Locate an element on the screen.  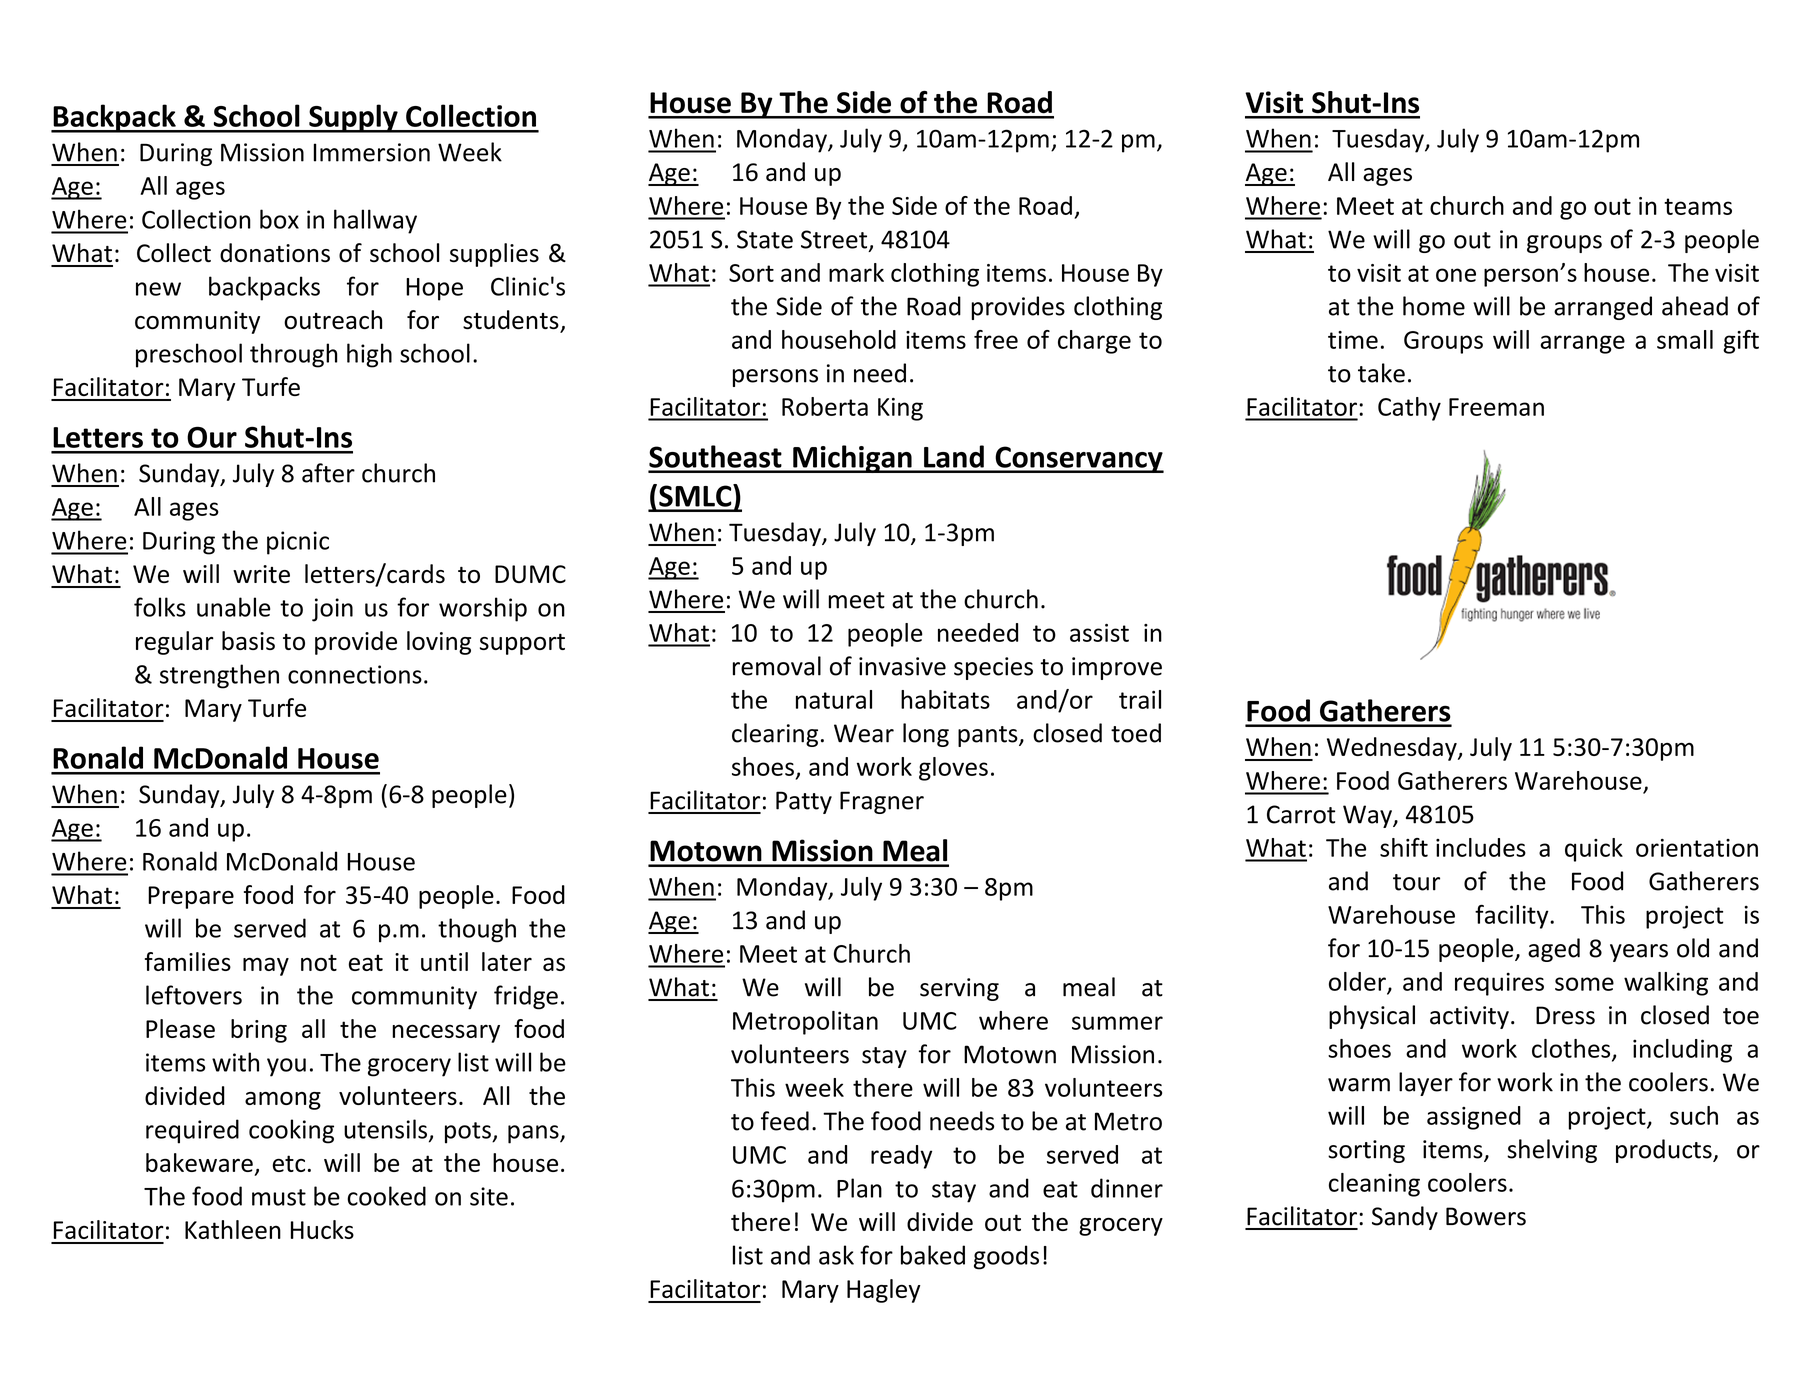
Cathy is located at coordinates (1409, 409).
